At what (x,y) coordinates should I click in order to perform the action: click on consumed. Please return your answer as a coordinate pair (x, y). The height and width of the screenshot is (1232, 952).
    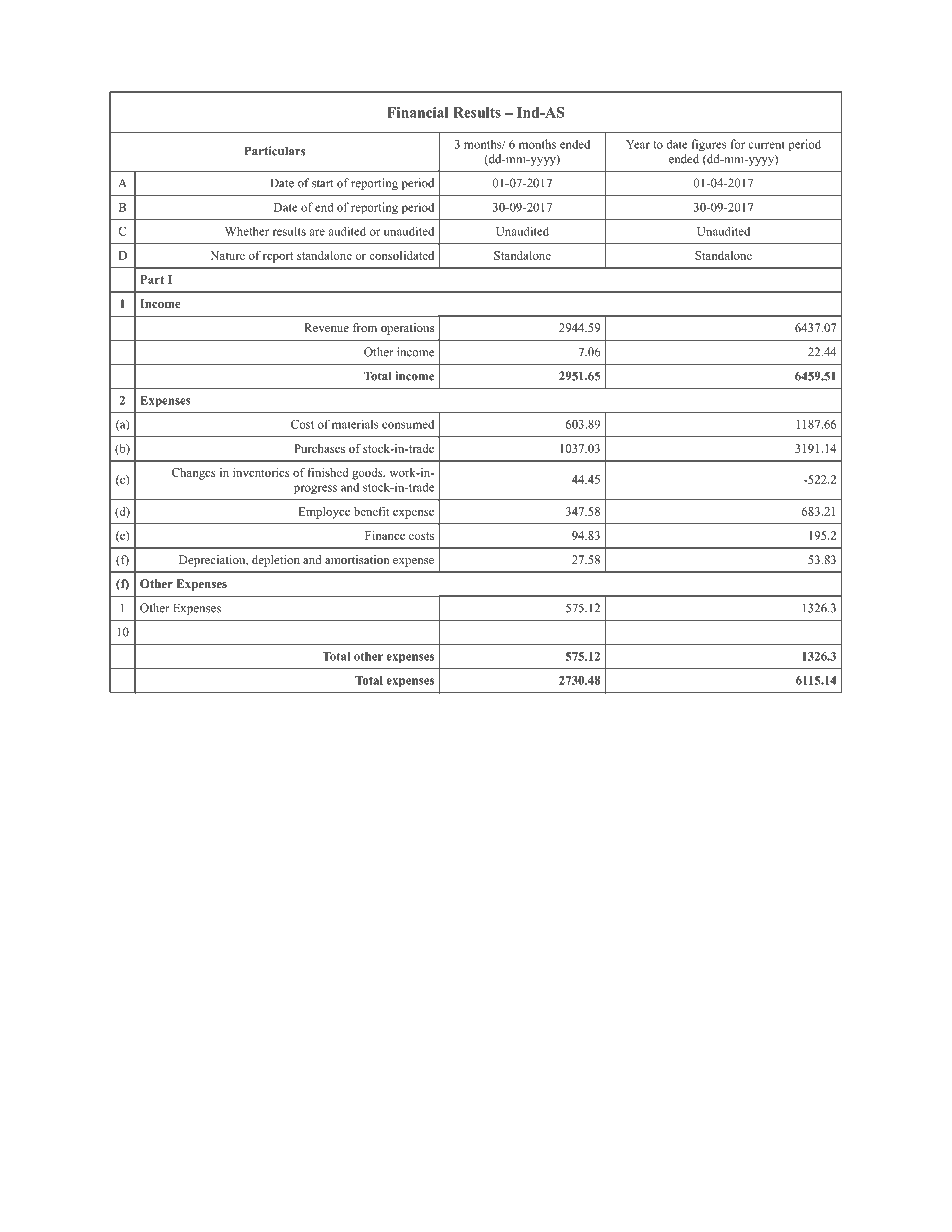
    Looking at the image, I should click on (408, 424).
